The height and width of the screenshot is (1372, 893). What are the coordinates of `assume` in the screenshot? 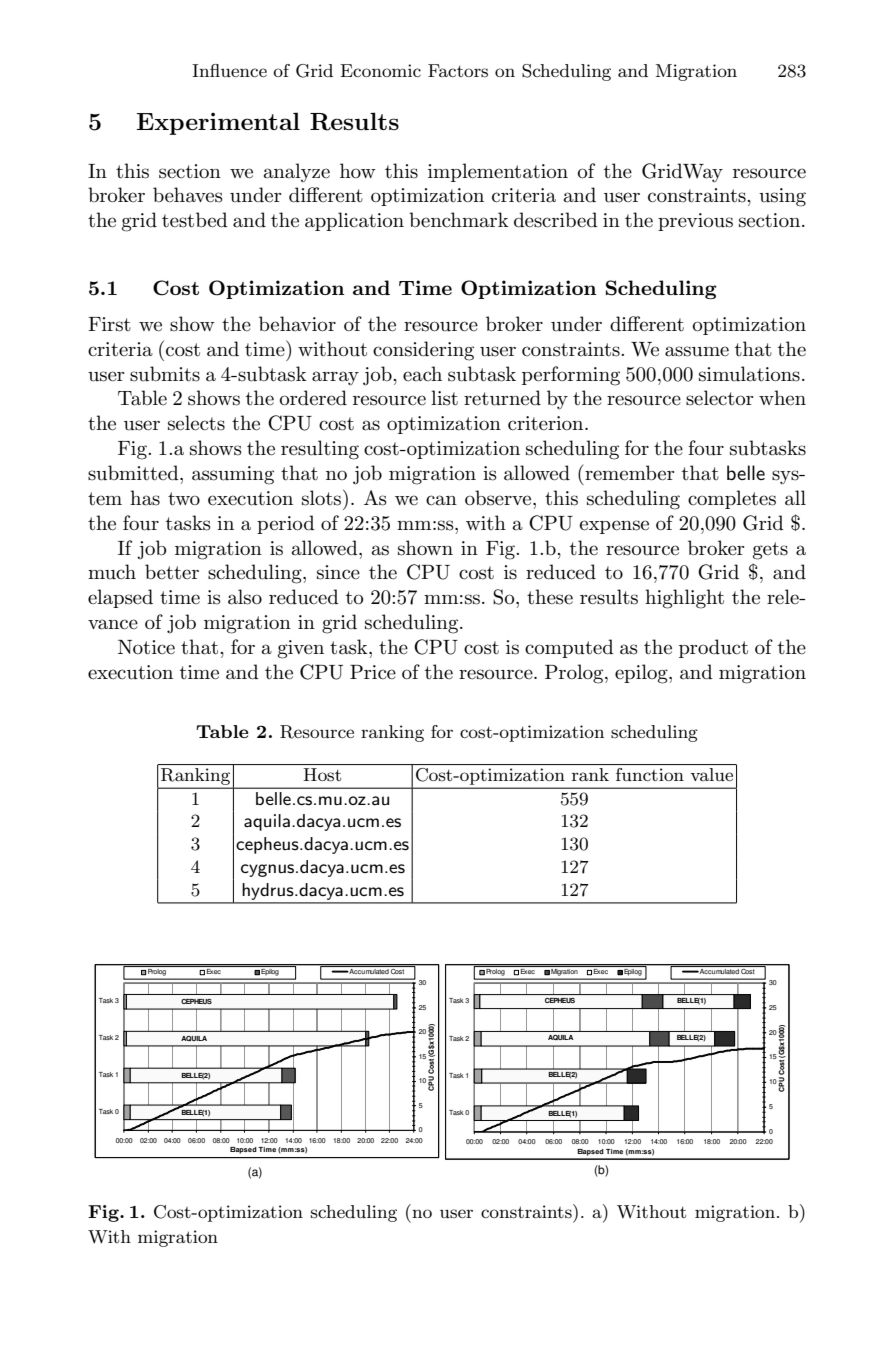 It's located at (697, 351).
